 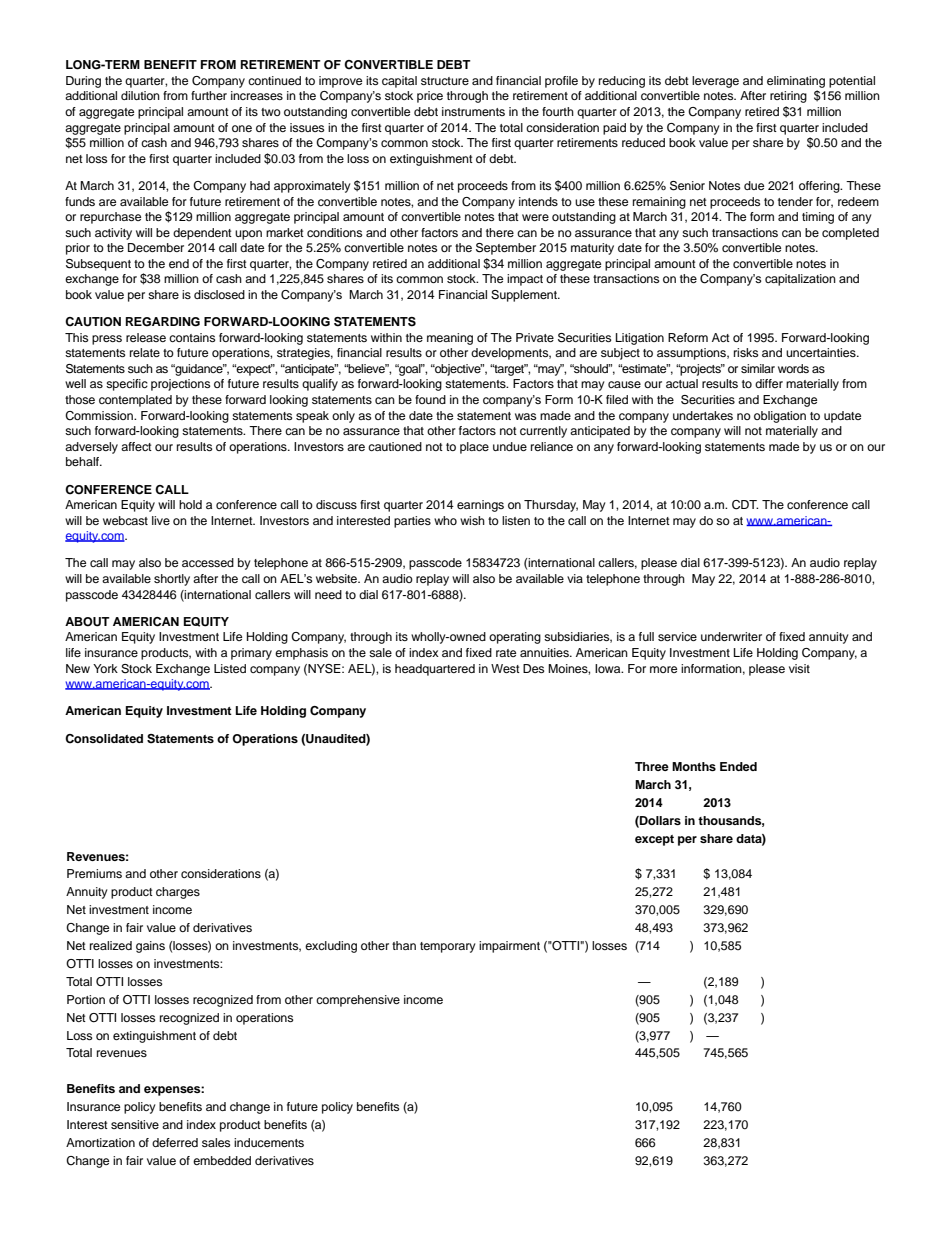 What do you see at coordinates (731, 636) in the screenshot?
I see `underwriter` at bounding box center [731, 636].
